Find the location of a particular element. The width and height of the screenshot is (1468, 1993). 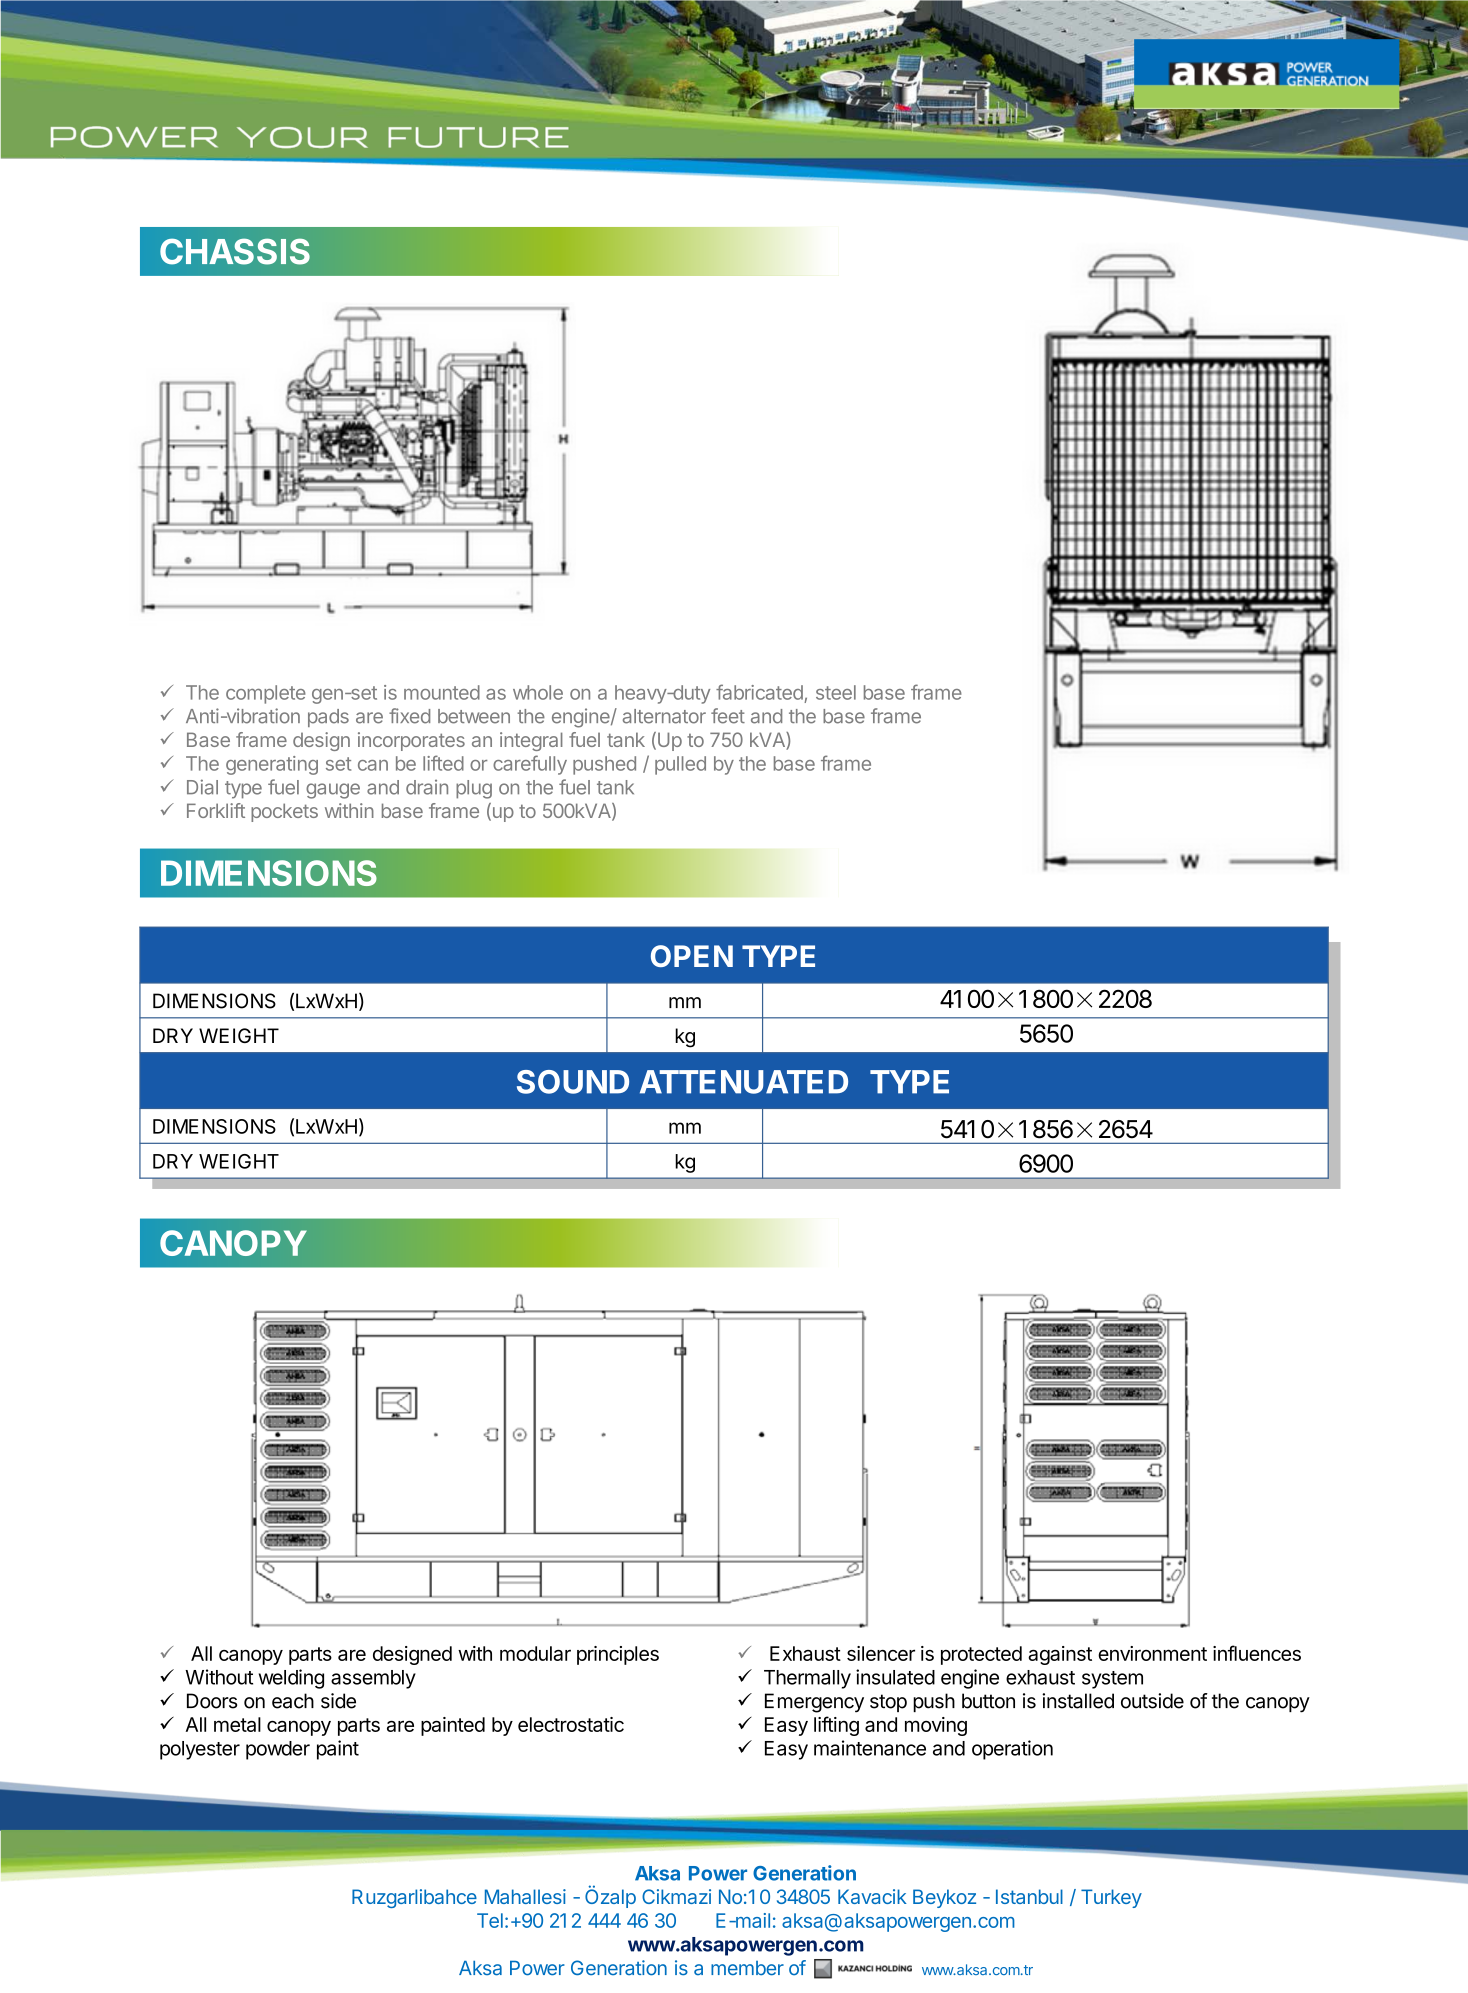

fabricated is located at coordinates (759, 692).
